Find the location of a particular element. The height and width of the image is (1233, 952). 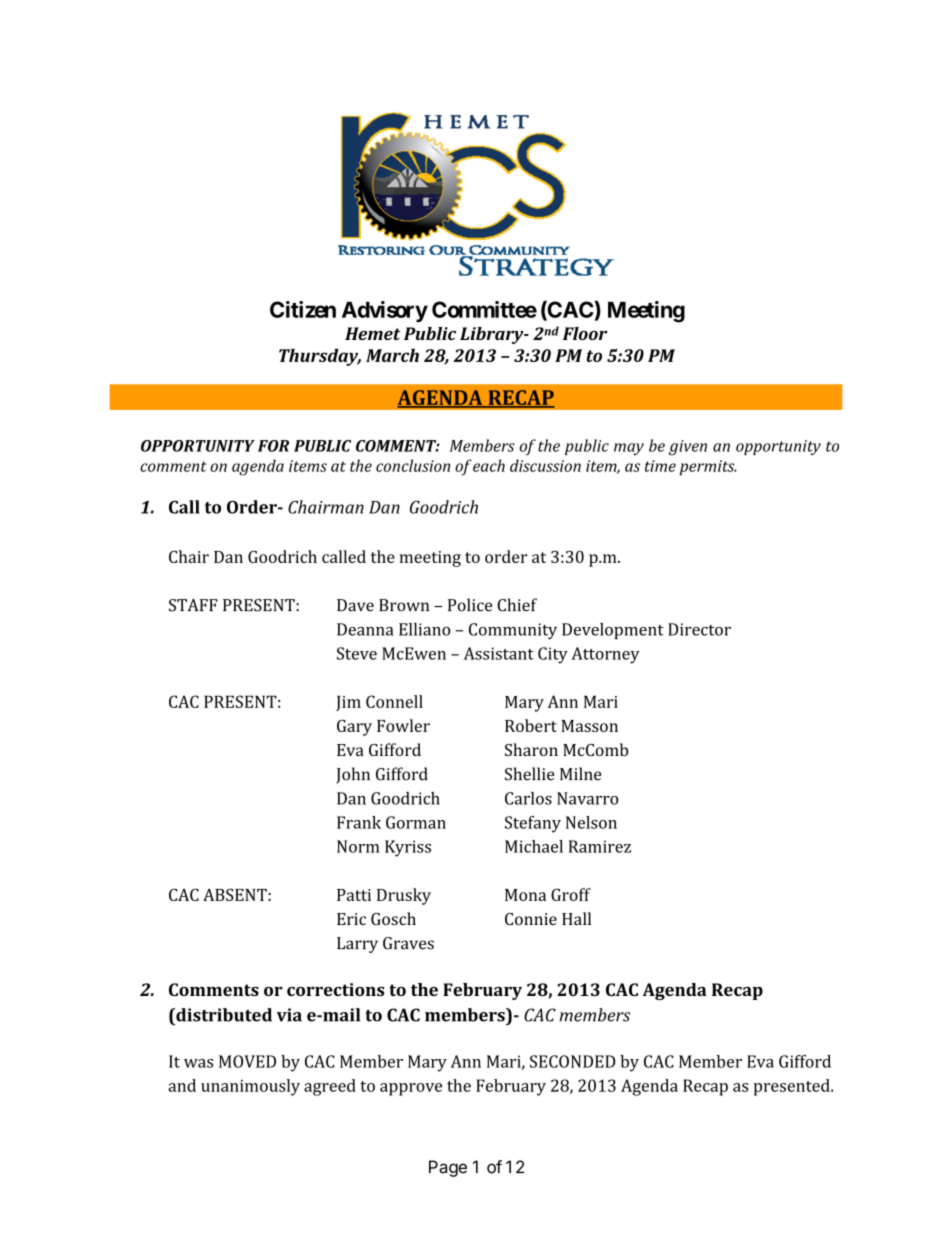

Page is located at coordinates (448, 1168).
